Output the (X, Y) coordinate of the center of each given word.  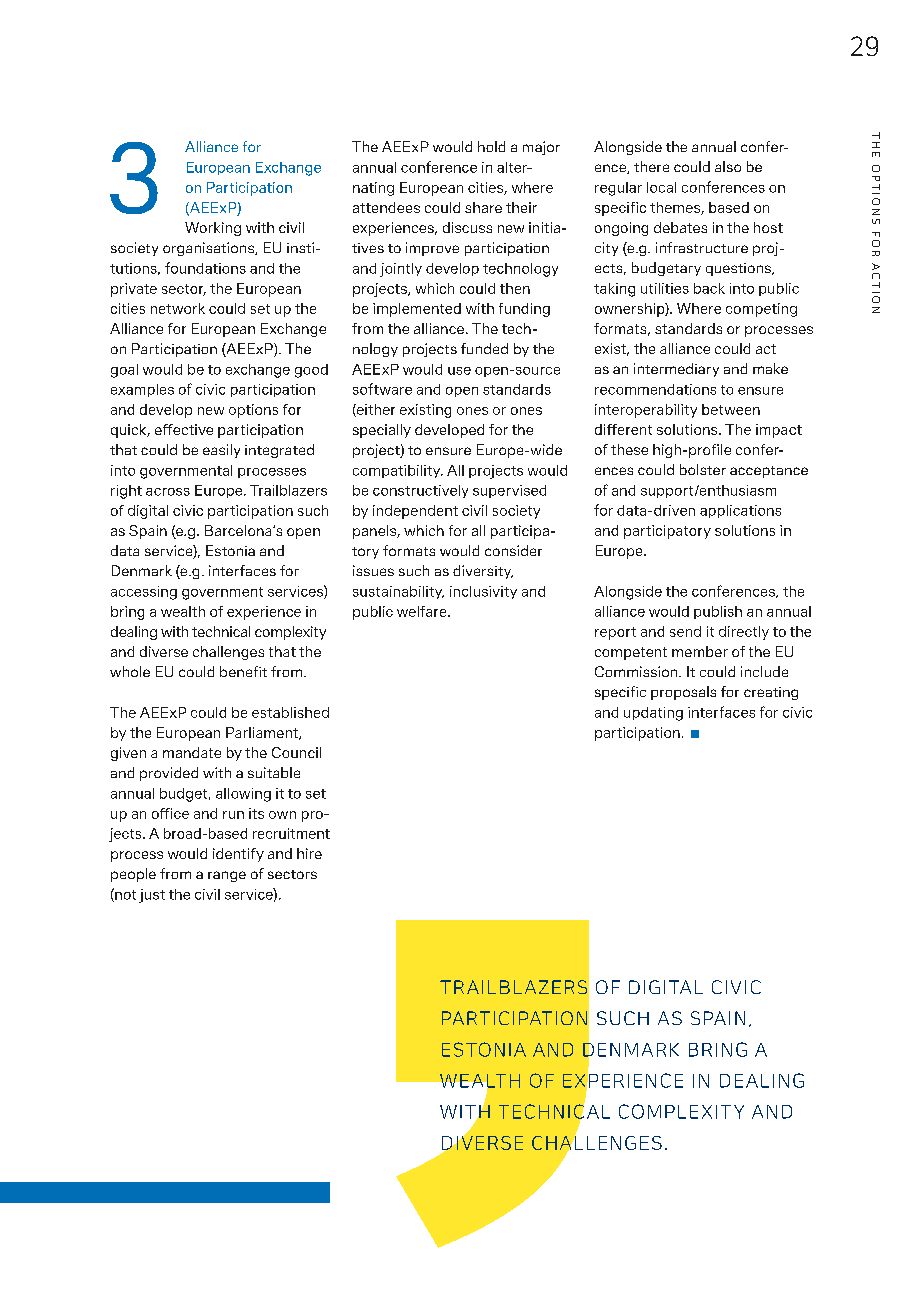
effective (184, 429)
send (685, 631)
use (459, 371)
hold (491, 146)
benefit (243, 671)
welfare (423, 611)
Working (213, 229)
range (227, 876)
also (728, 166)
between (731, 409)
